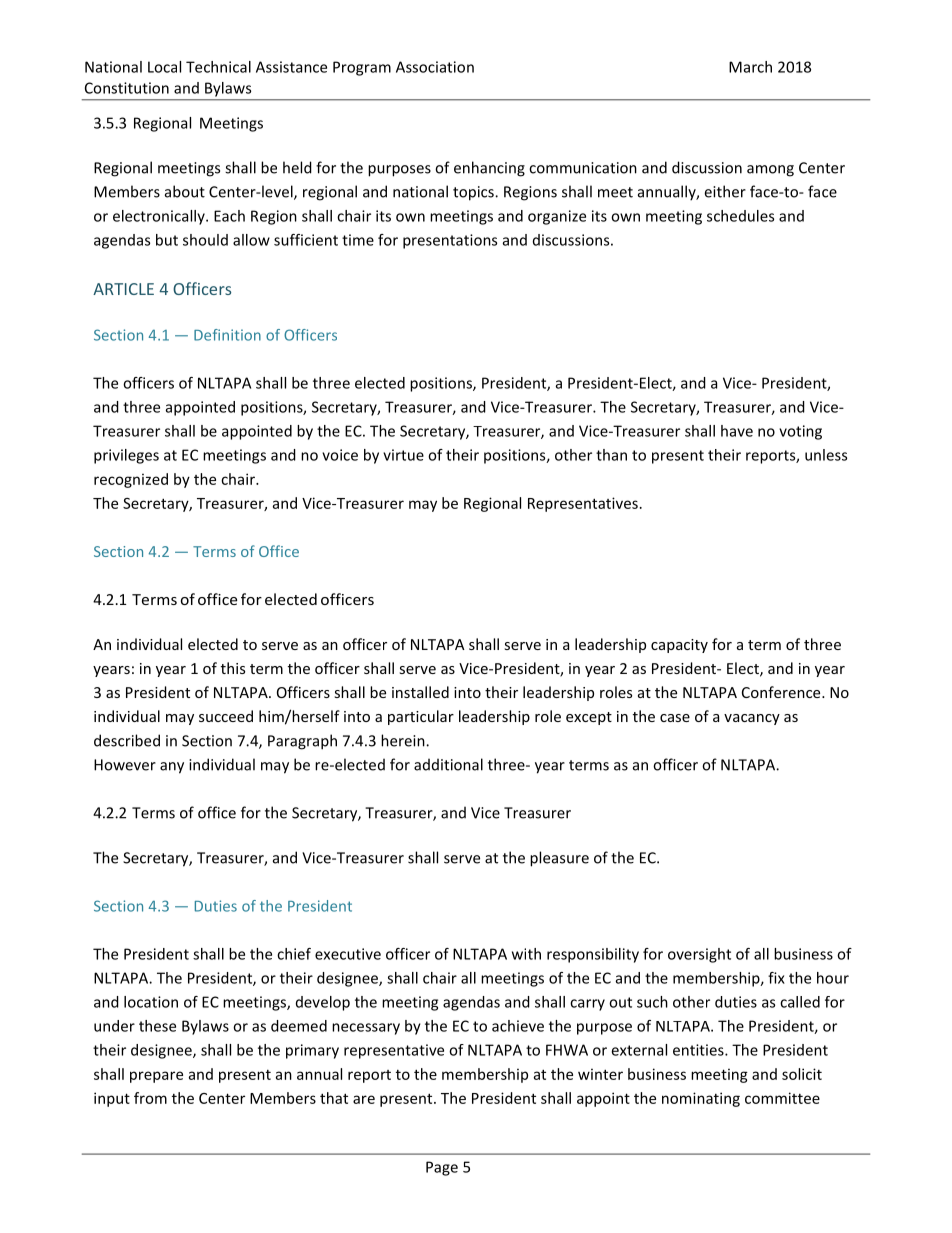  Describe the element at coordinates (679, 646) in the screenshot. I see `capacity` at that location.
